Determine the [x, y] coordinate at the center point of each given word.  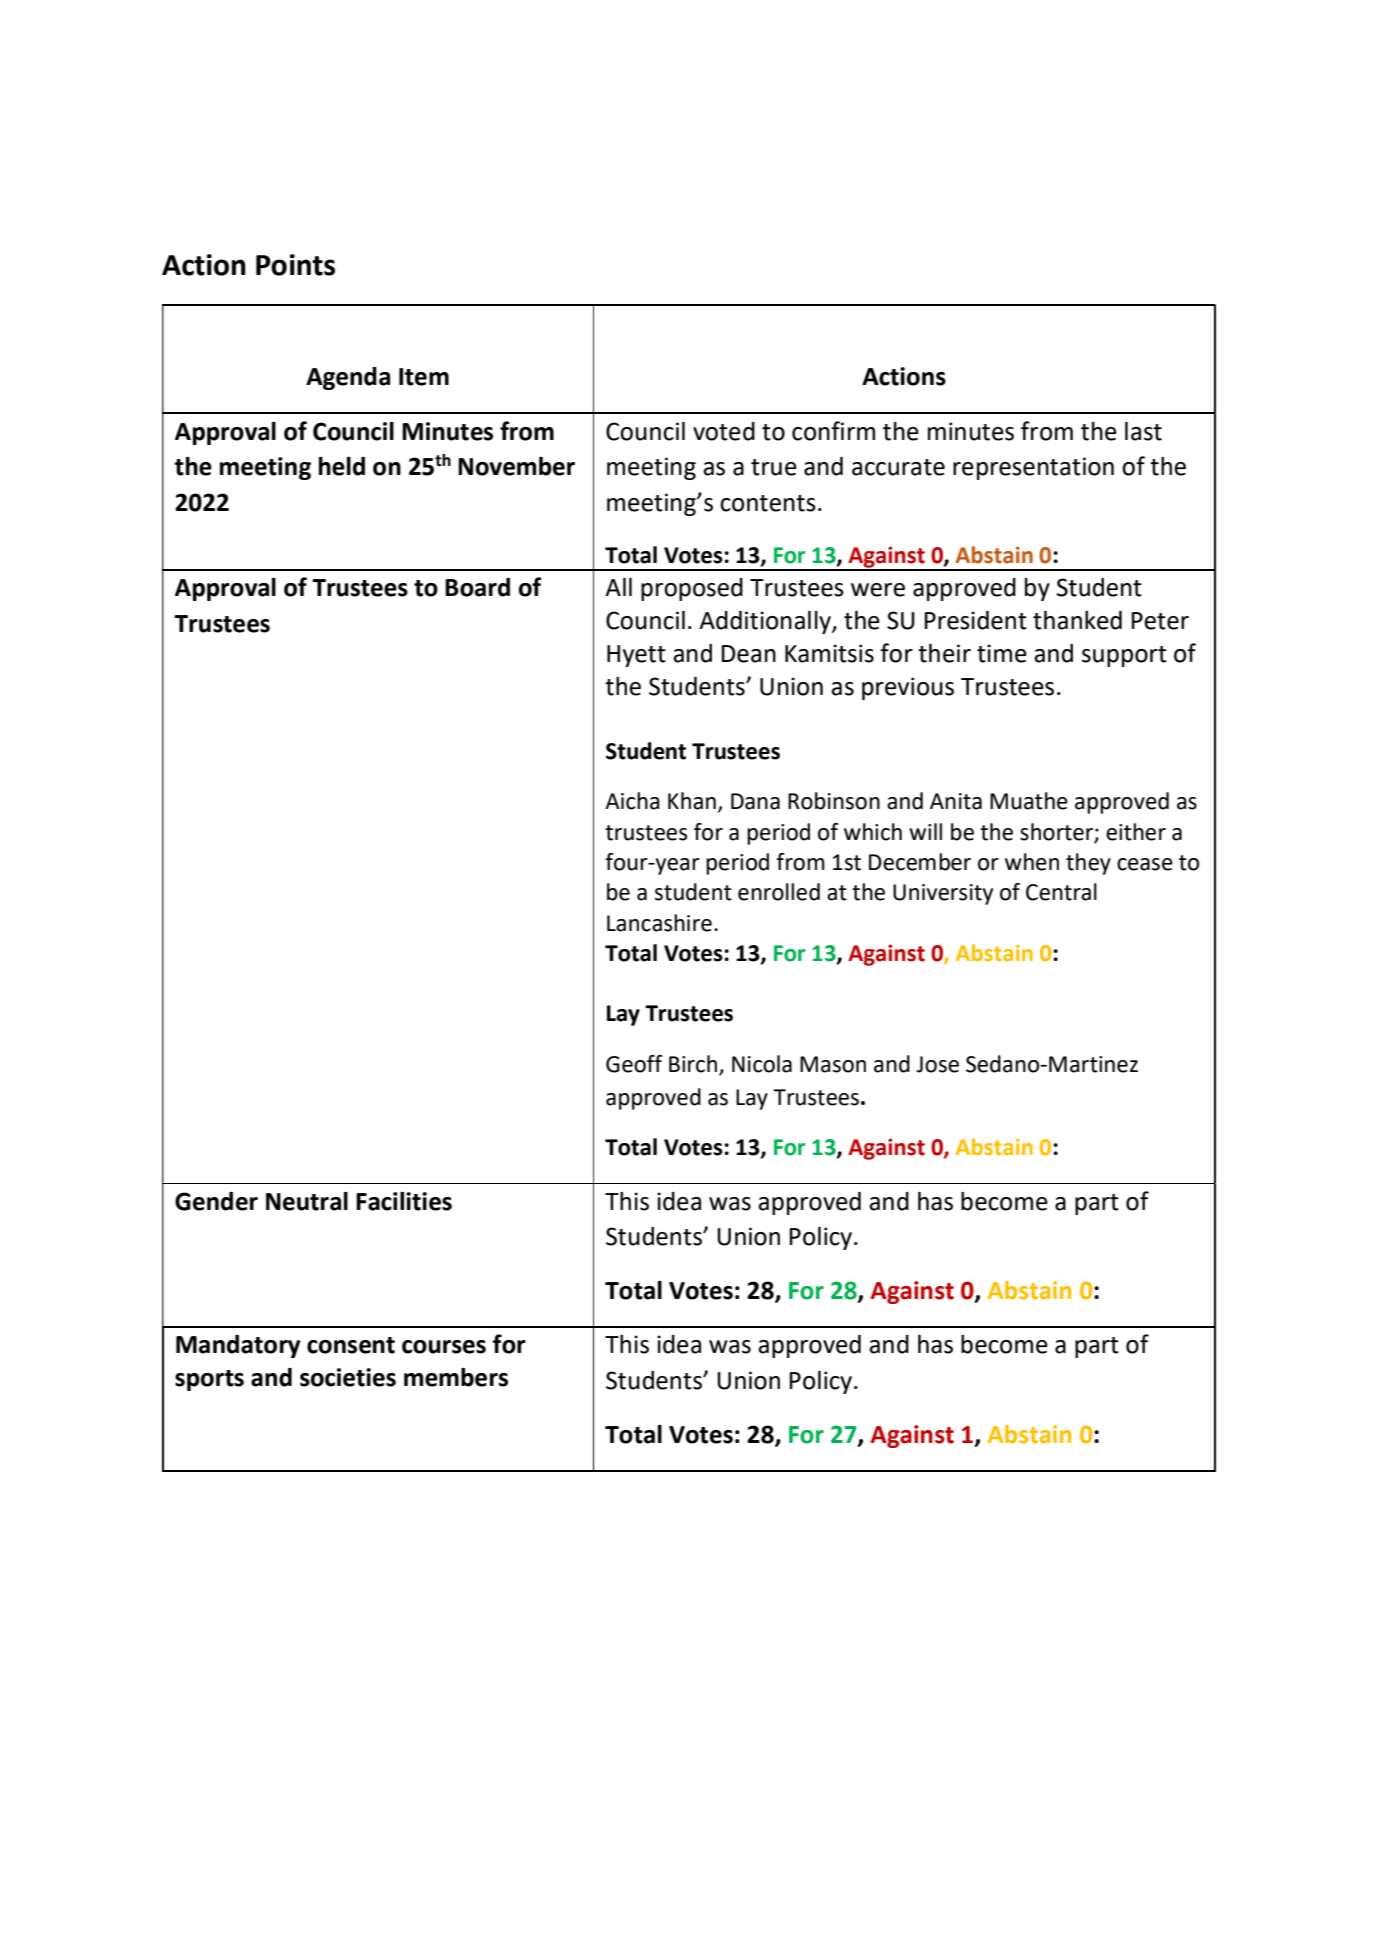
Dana [755, 801]
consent [351, 1345]
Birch [694, 1065]
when [1032, 862]
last [1143, 431]
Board [477, 587]
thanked [1077, 620]
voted [724, 431]
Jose [937, 1064]
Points [295, 265]
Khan [692, 801]
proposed [692, 589]
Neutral [307, 1201]
